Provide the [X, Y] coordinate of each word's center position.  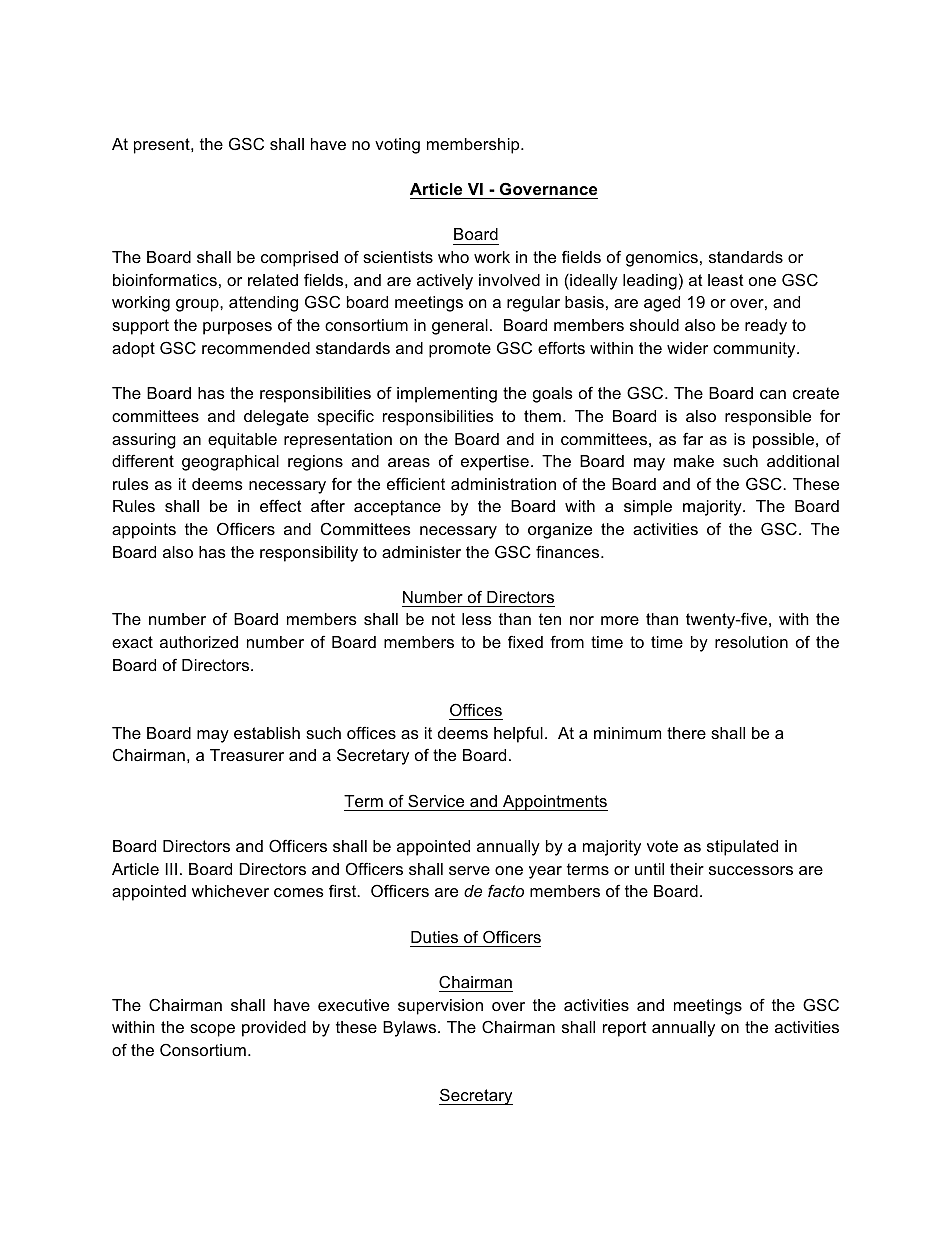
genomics [662, 259]
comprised [299, 259]
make [694, 461]
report [625, 1029]
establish [267, 733]
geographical [230, 463]
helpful [518, 734]
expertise [495, 463]
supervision [440, 1007]
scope [212, 1030]
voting [397, 146]
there [686, 733]
